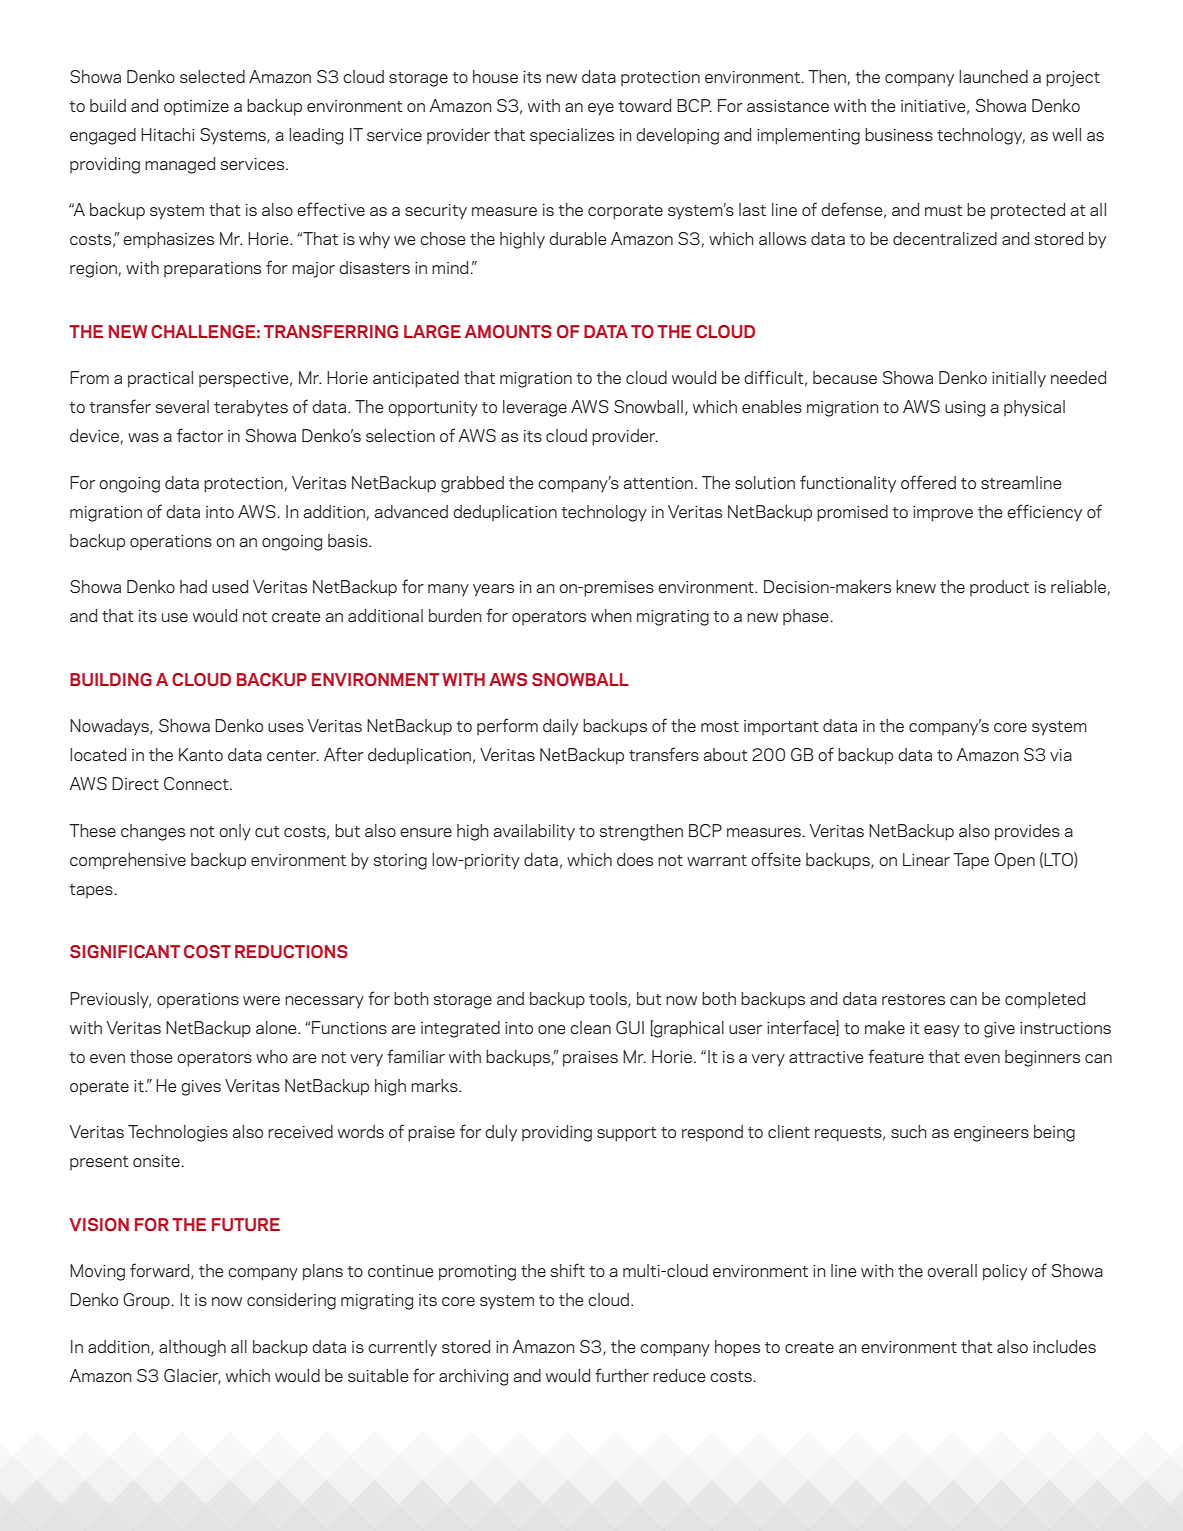 Image resolution: width=1183 pixels, height=1531 pixels. I want to click on Kanto, so click(201, 754).
